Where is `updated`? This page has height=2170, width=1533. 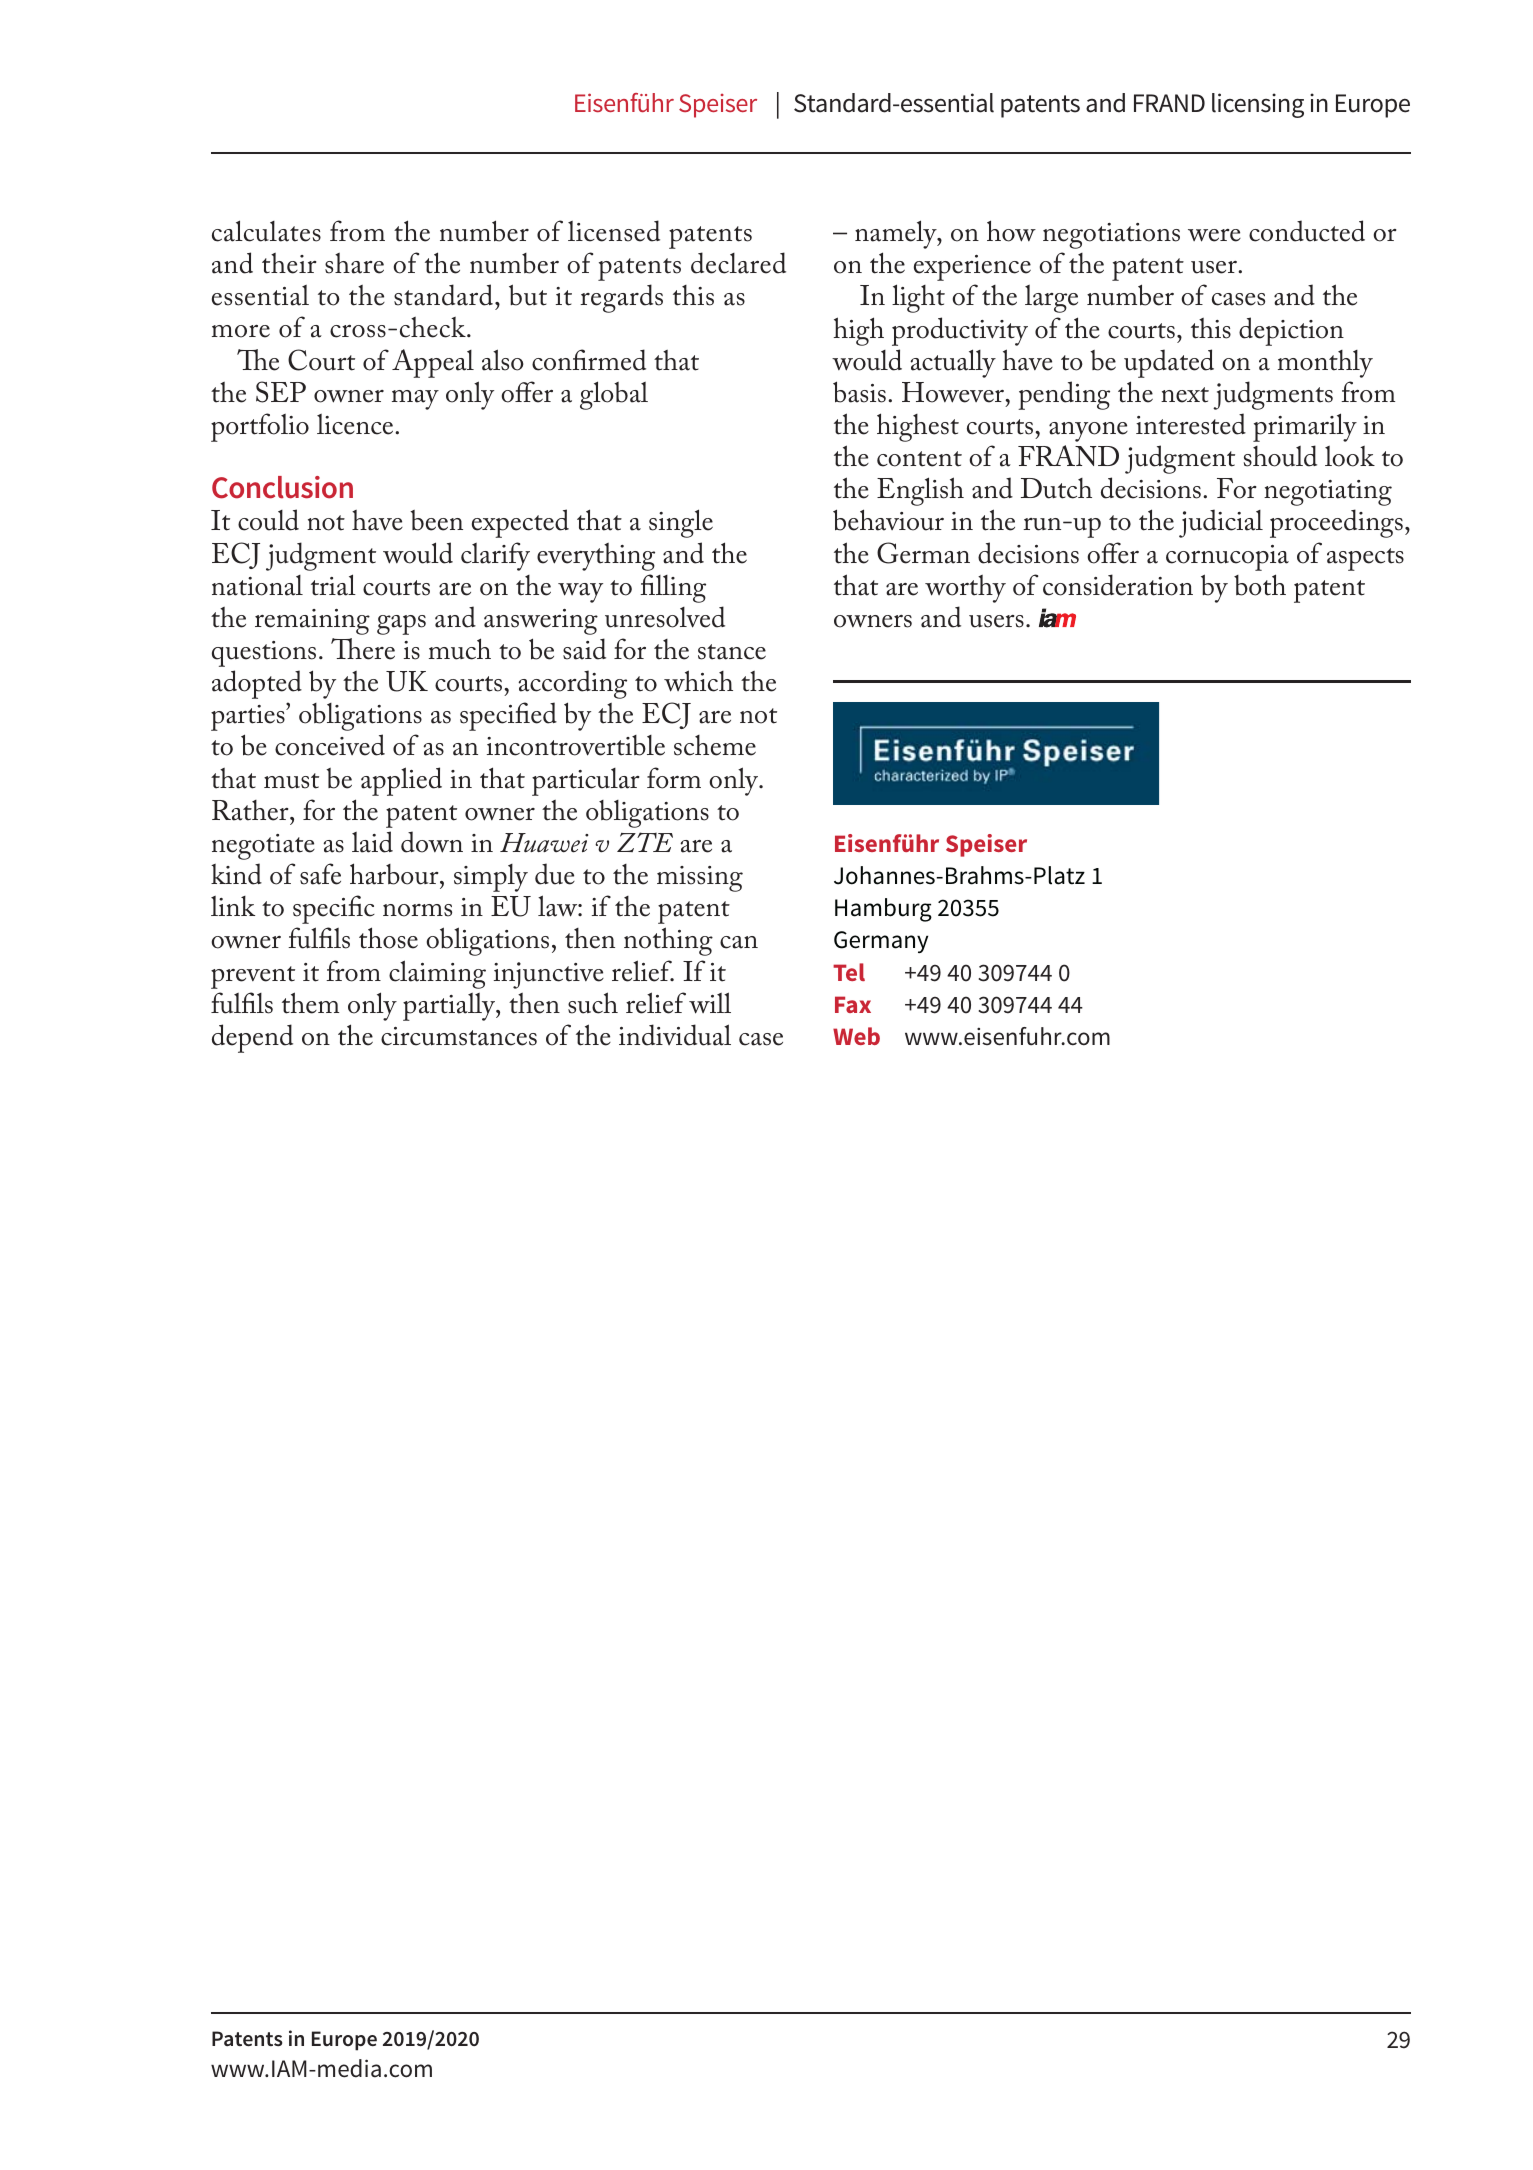
updated is located at coordinates (1169, 363).
